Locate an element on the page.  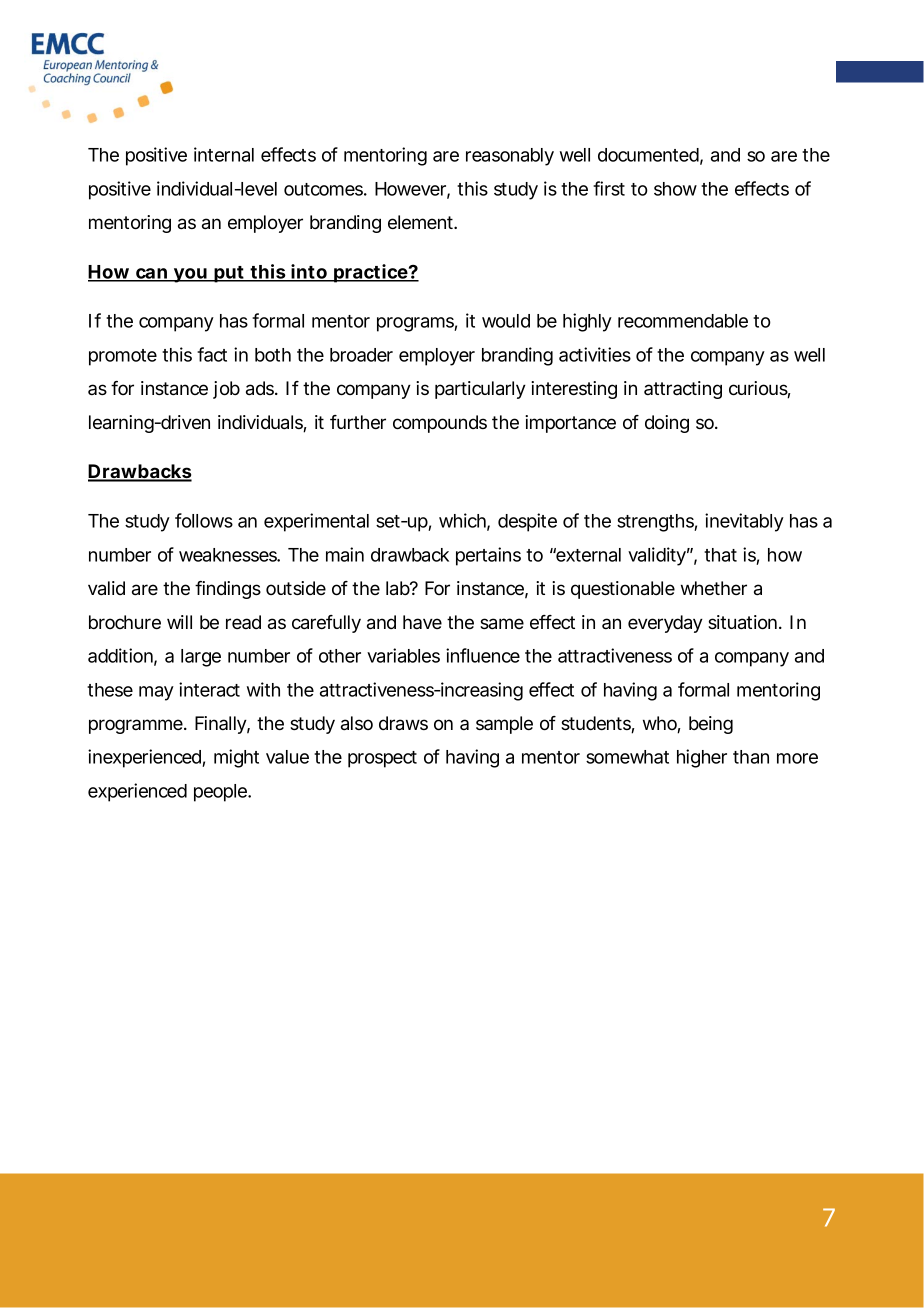
will is located at coordinates (179, 622).
